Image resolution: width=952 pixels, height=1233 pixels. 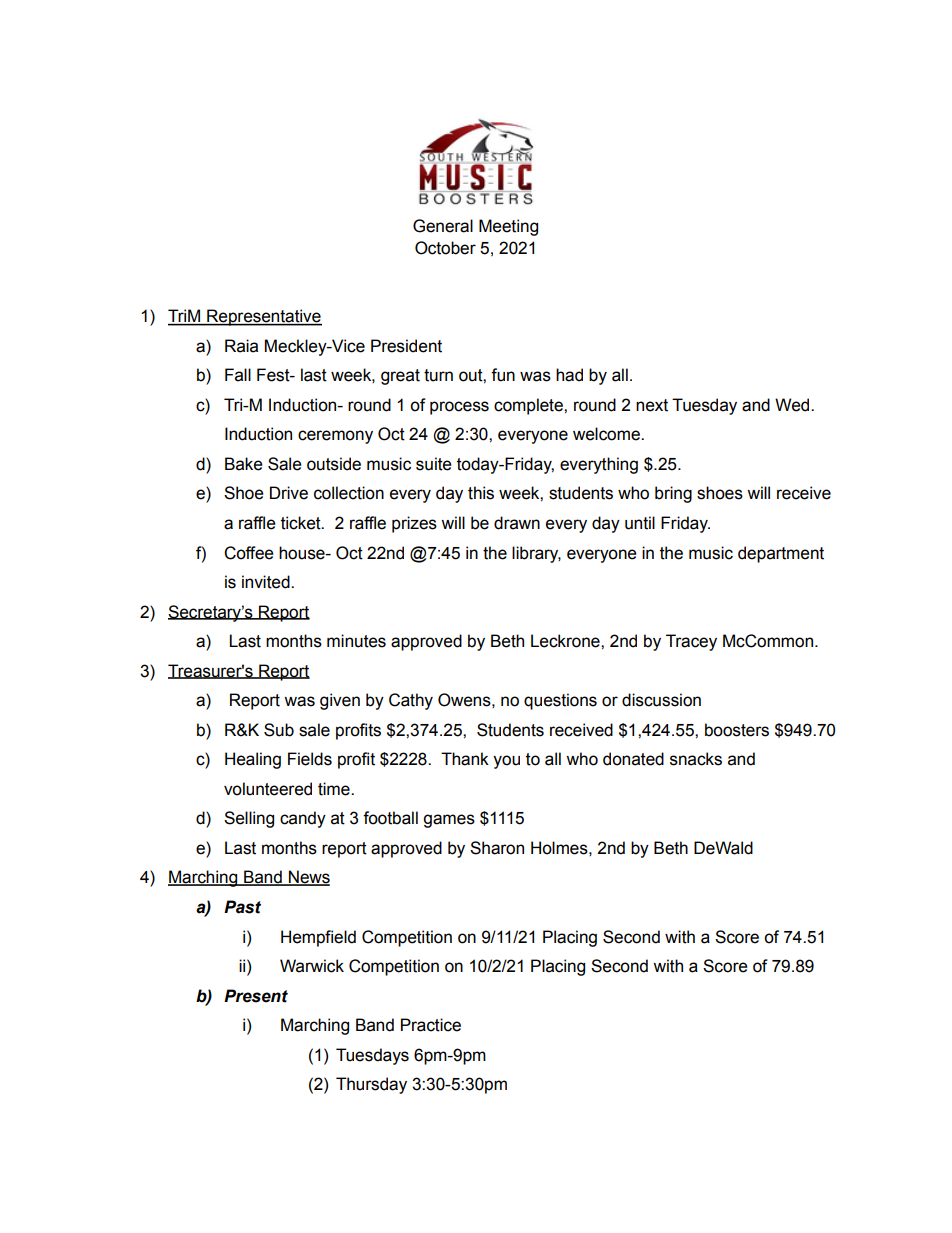 I want to click on Thursday, so click(x=371, y=1085).
